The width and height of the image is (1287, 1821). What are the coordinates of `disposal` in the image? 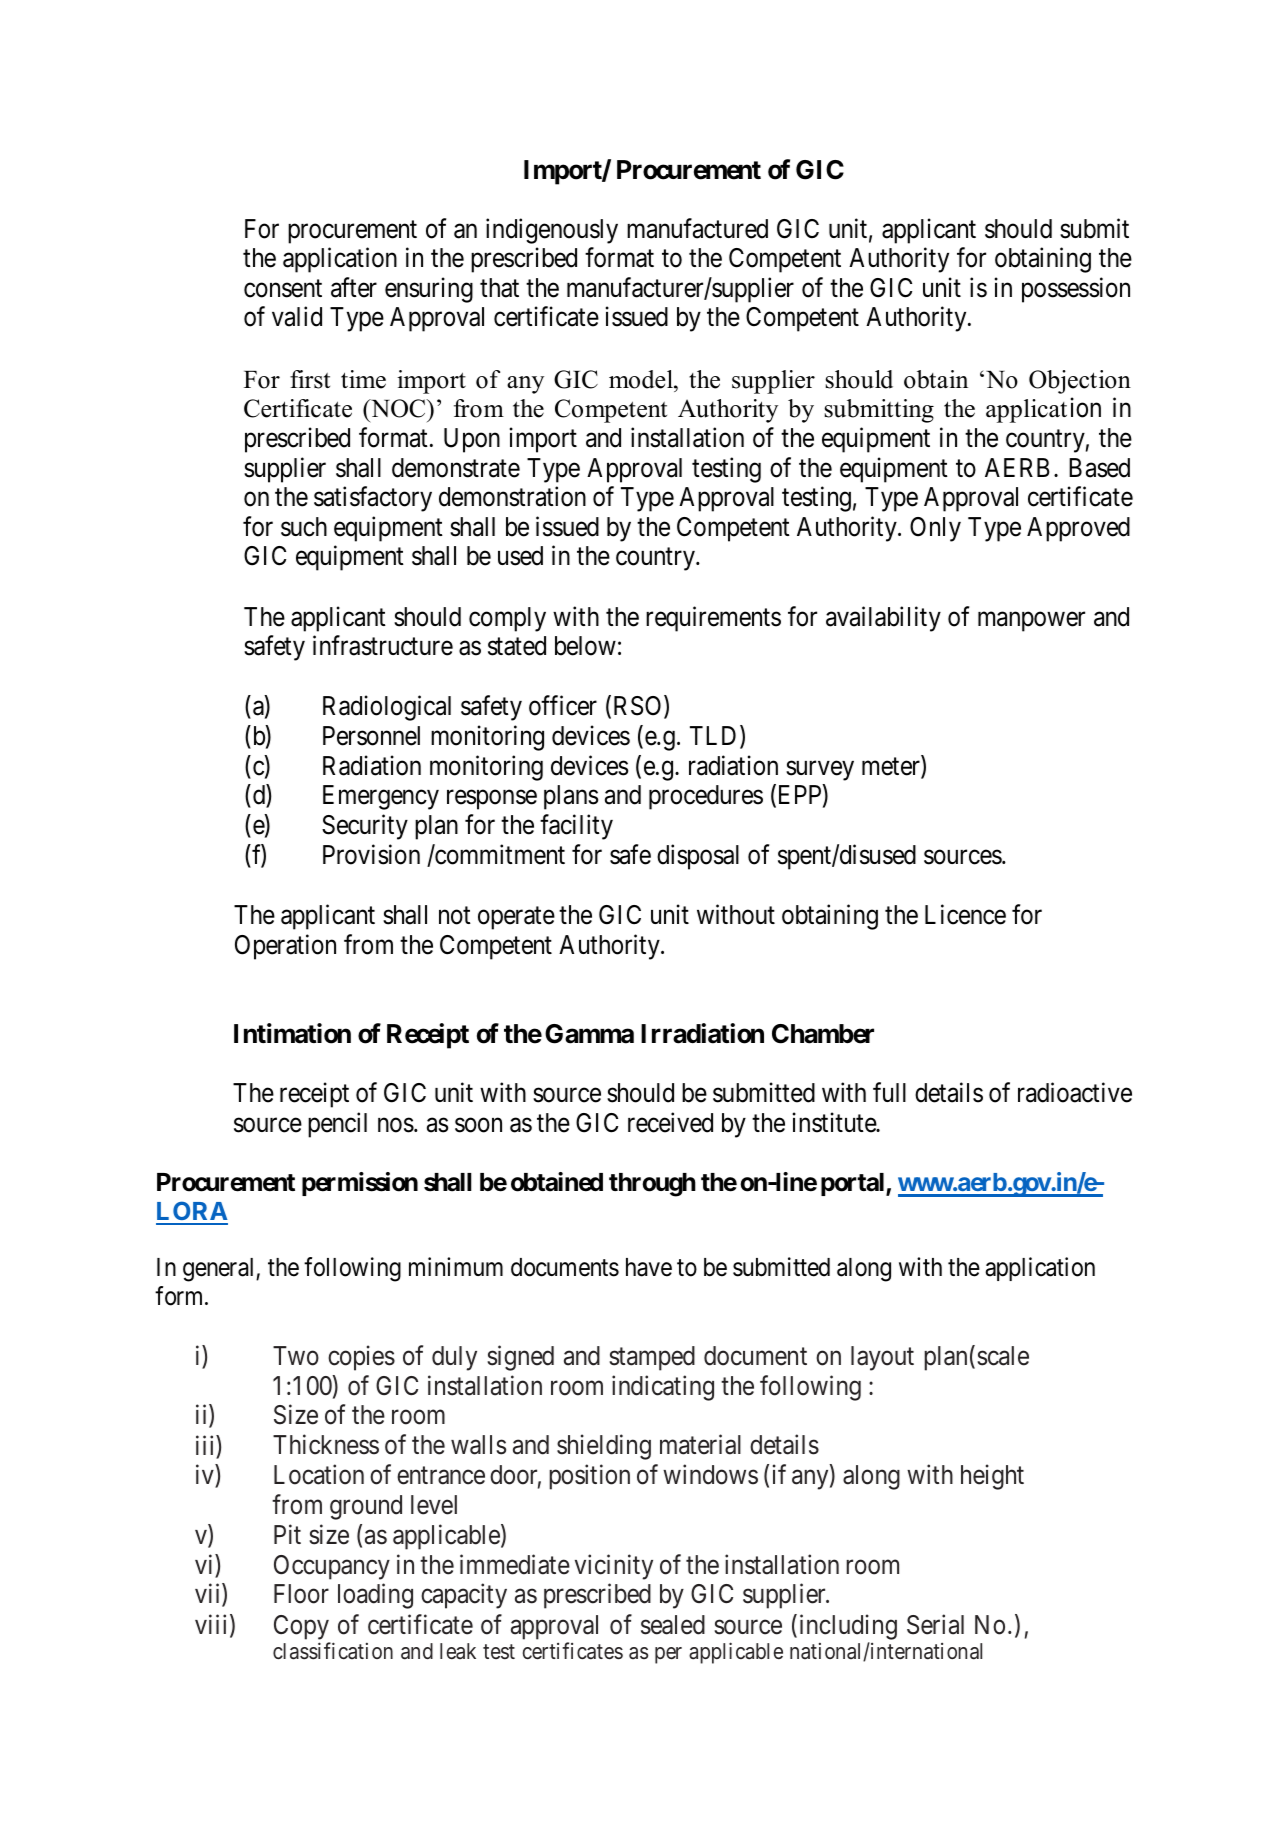 It's located at (698, 857).
